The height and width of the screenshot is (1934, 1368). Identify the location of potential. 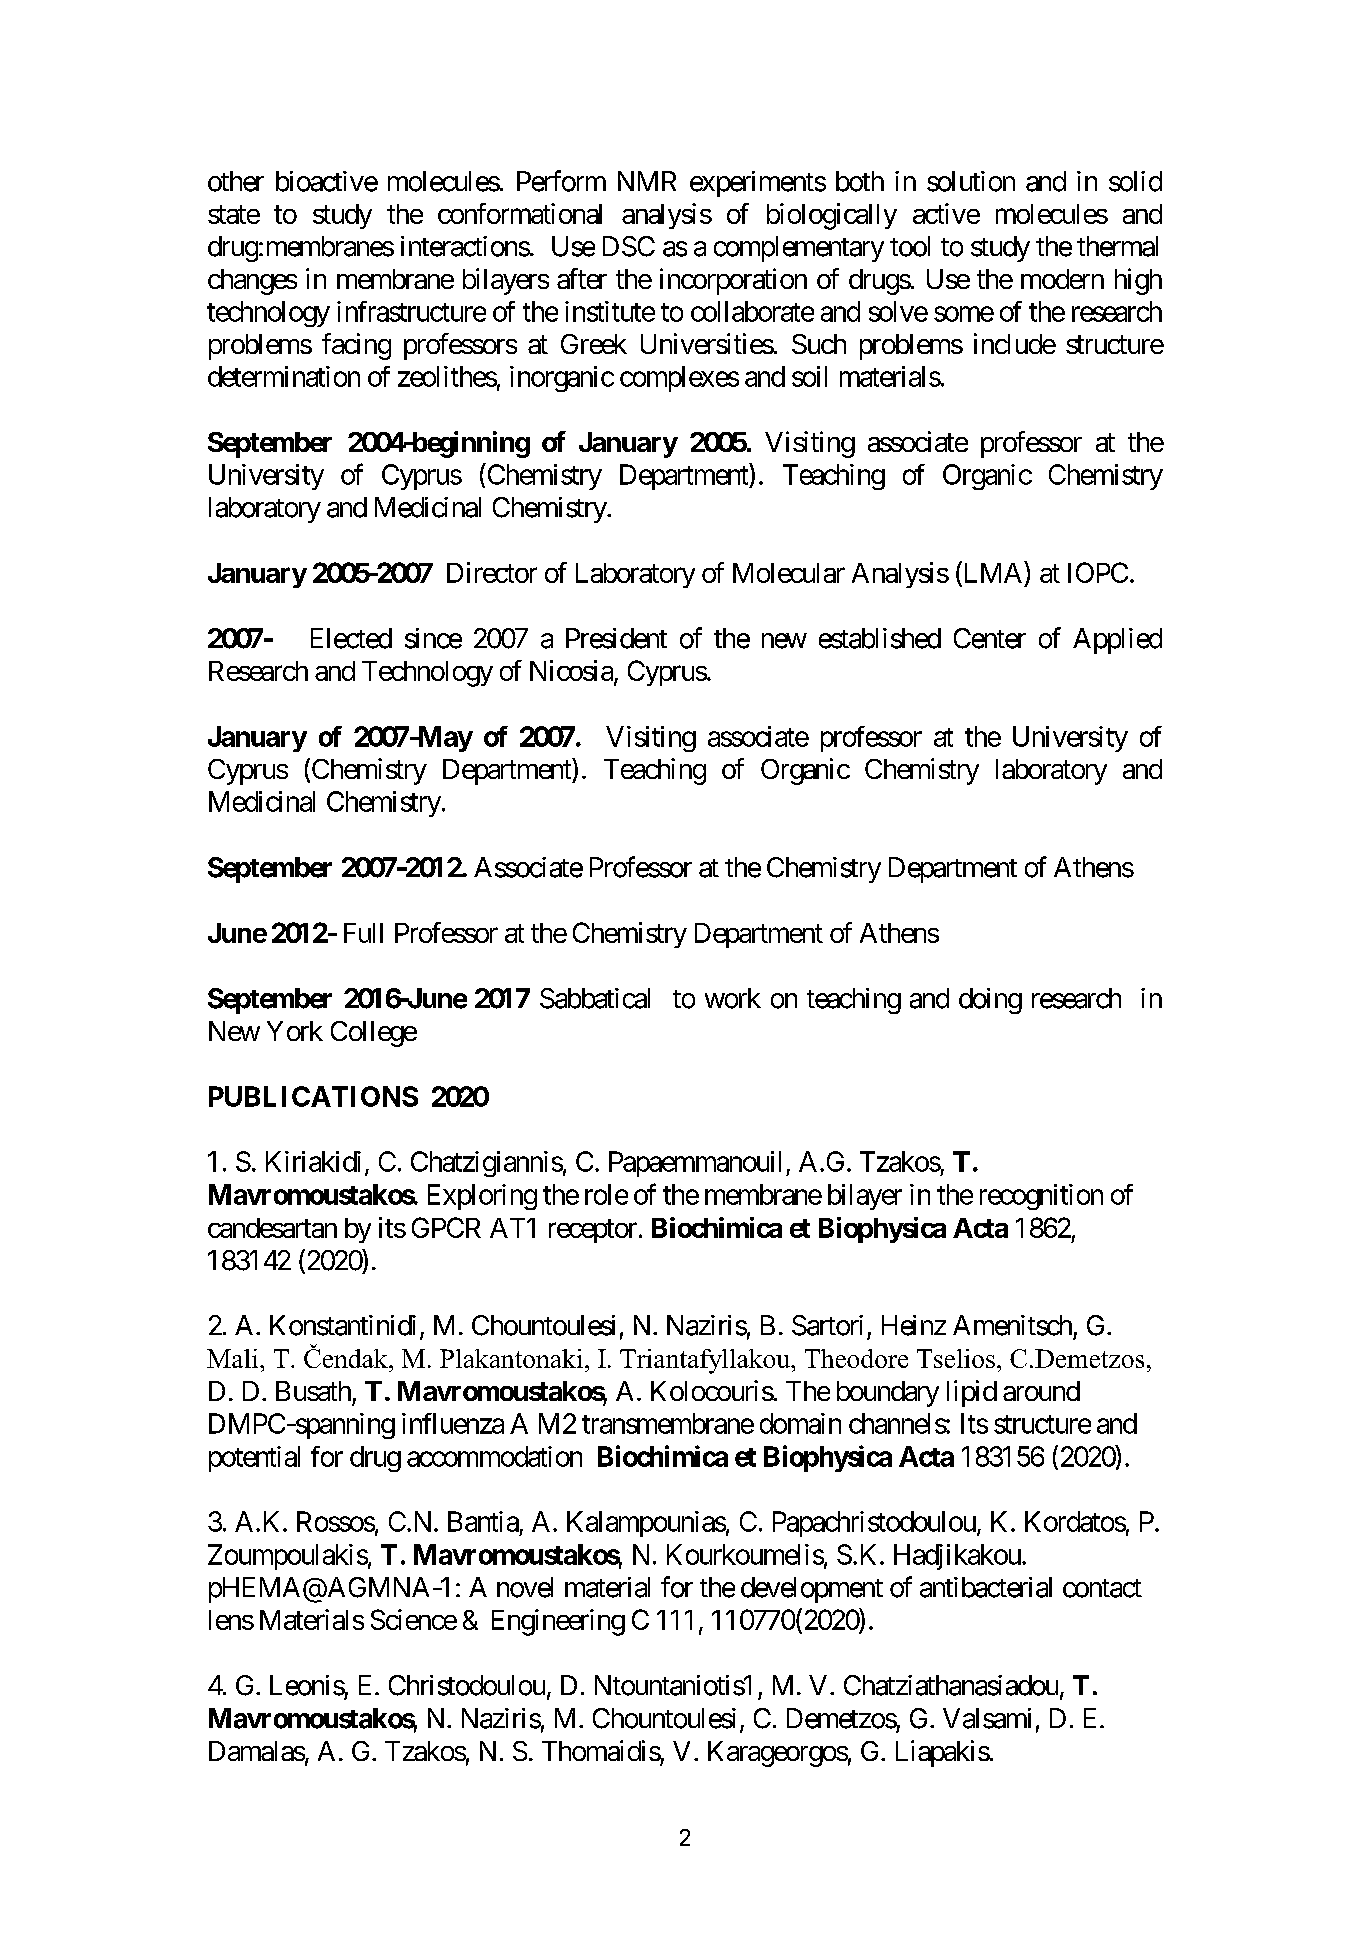
(254, 1459).
